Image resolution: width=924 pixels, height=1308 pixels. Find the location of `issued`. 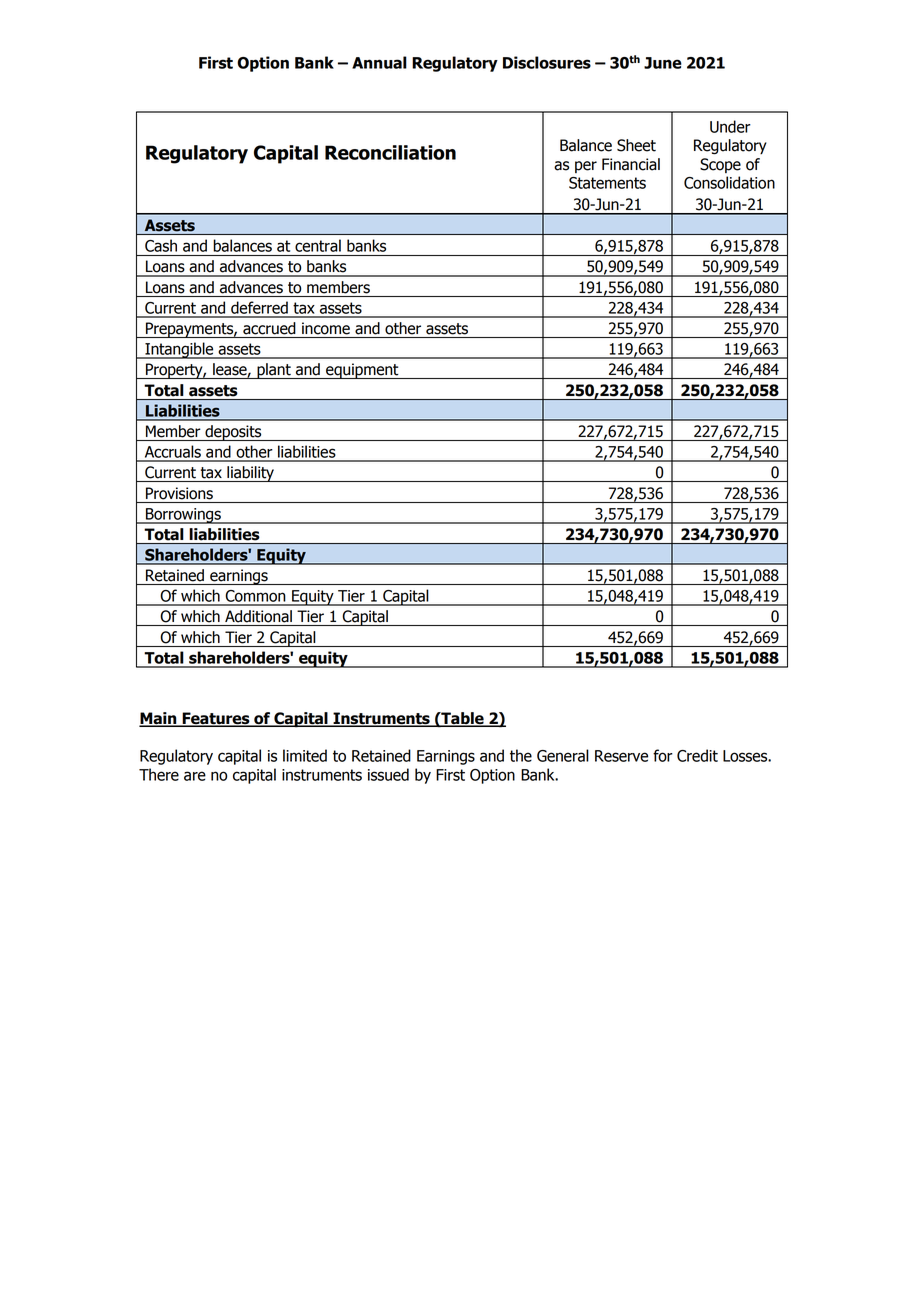

issued is located at coordinates (388, 774).
